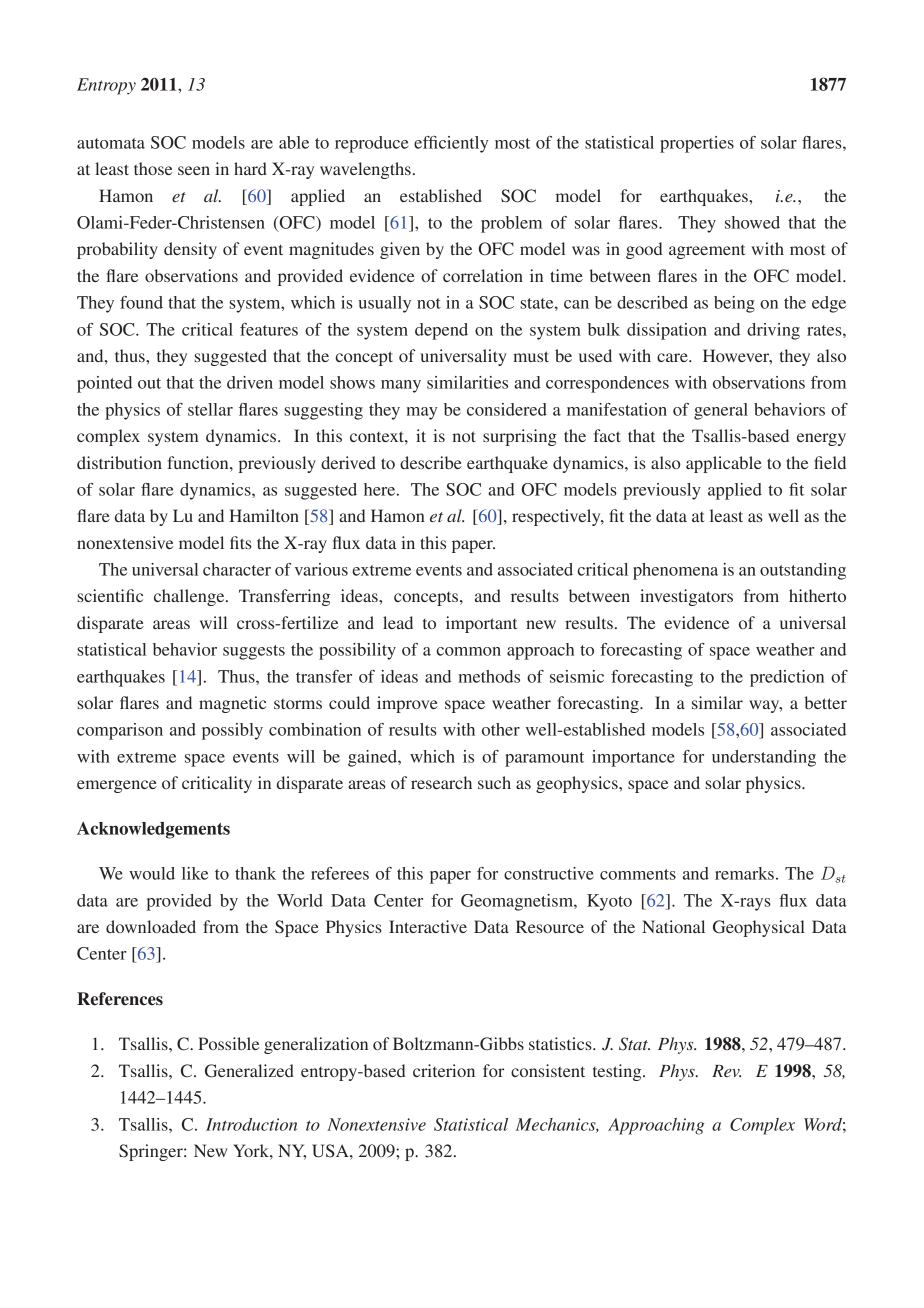 This screenshot has width=924, height=1308. I want to click on constructive, so click(549, 873).
